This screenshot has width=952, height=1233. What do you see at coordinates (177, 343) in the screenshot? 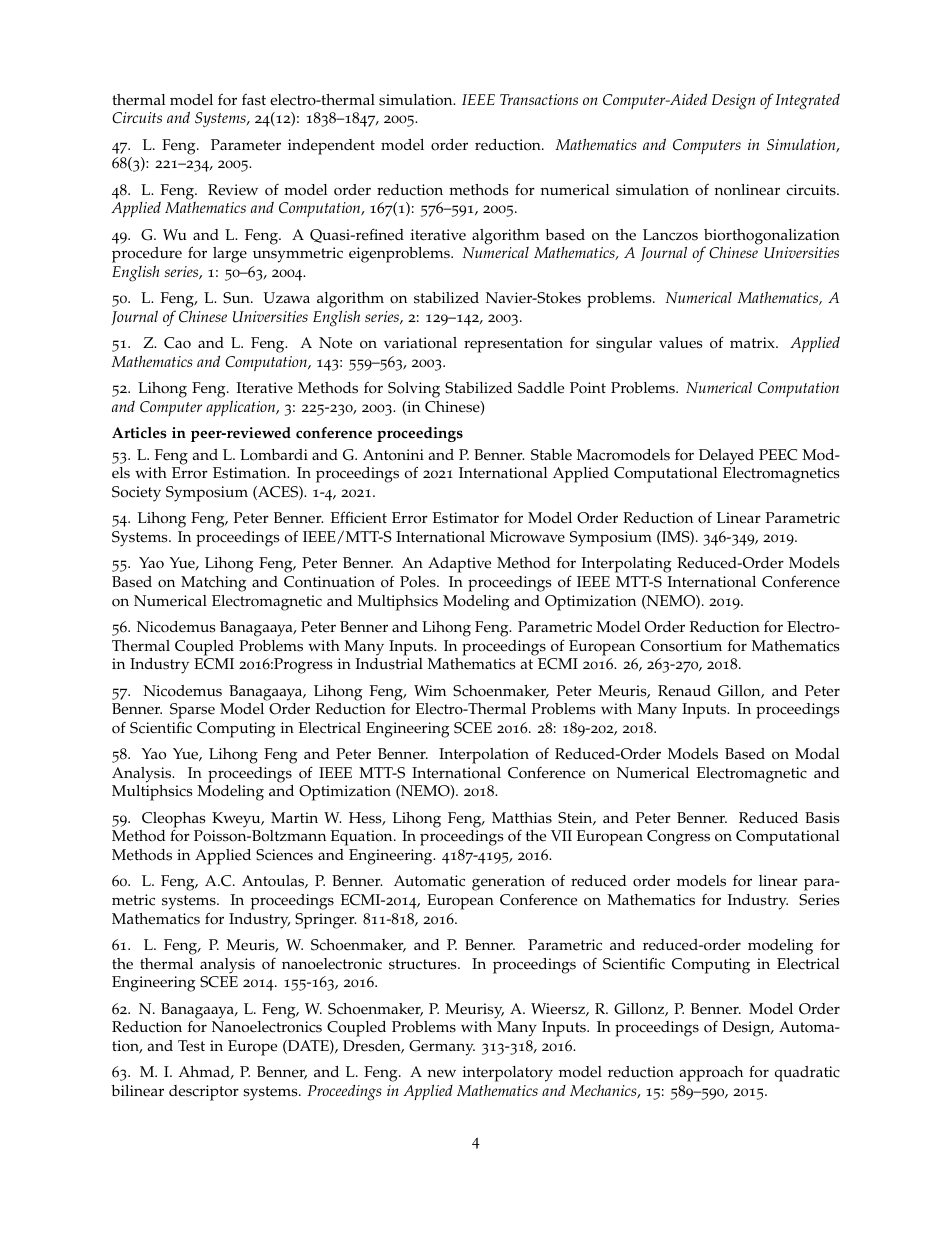
I see `Cao` at bounding box center [177, 343].
